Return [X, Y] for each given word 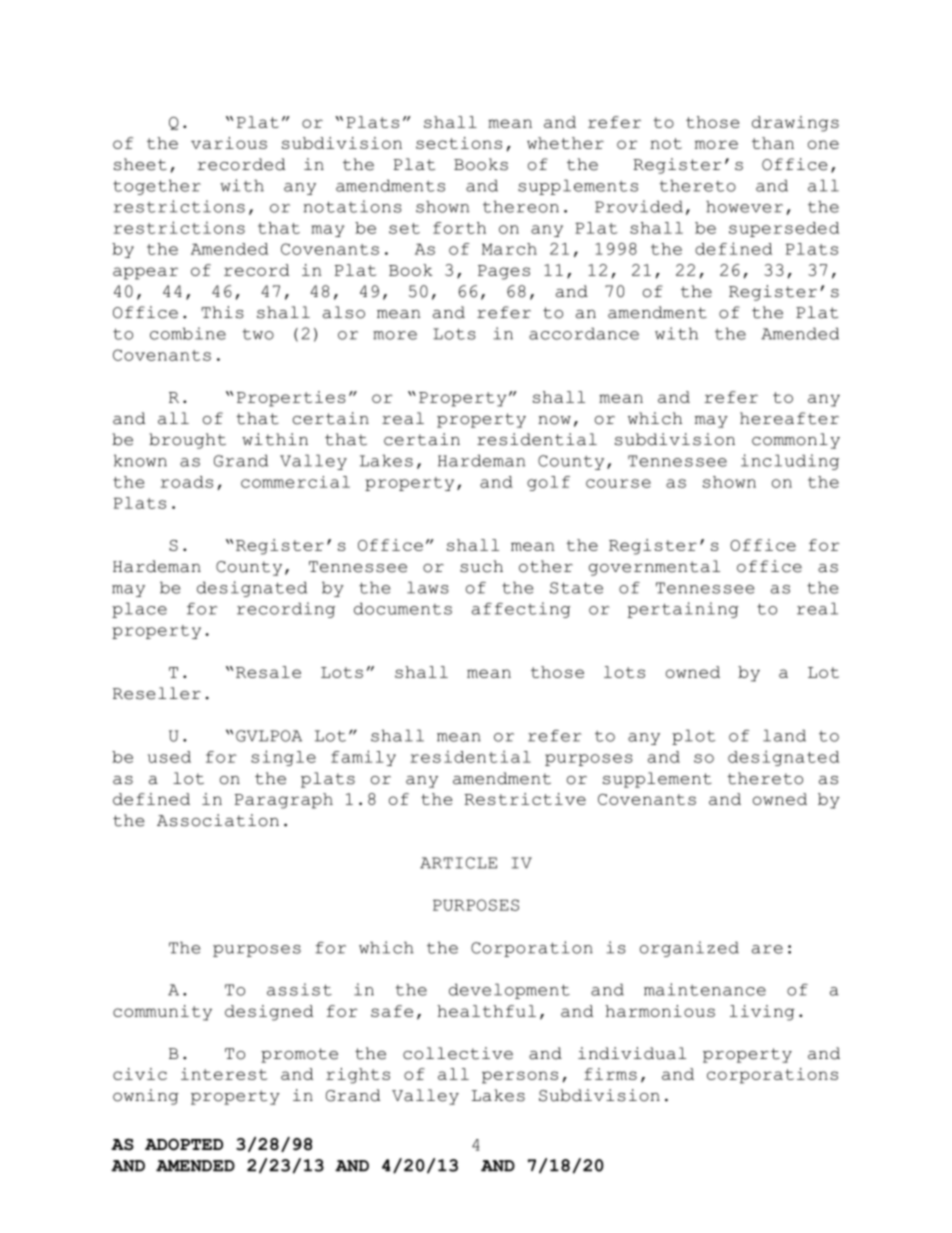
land [784, 735]
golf [548, 483]
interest [224, 1074]
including [790, 462]
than [773, 143]
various [229, 143]
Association [218, 820]
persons [520, 1077]
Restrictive [525, 799]
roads [187, 482]
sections [459, 143]
